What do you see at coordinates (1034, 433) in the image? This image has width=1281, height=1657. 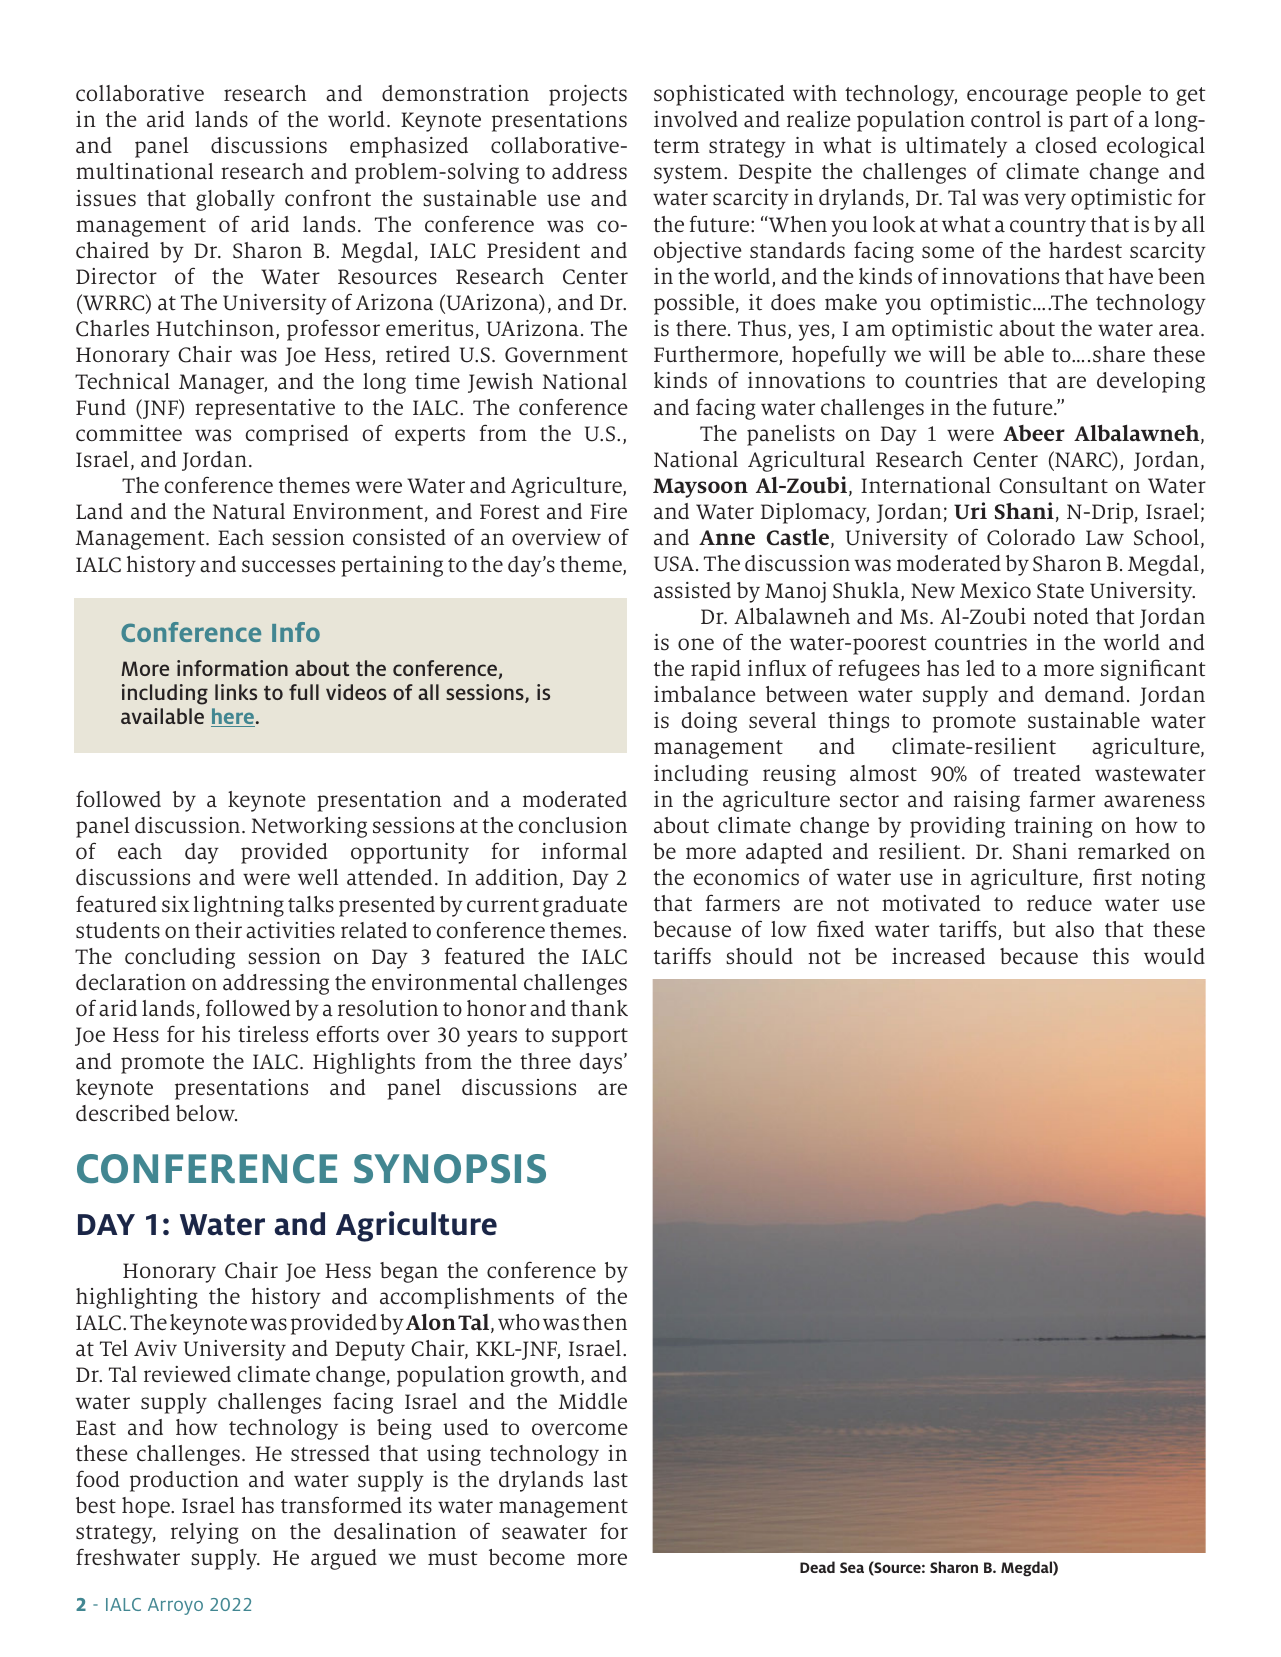 I see `Abeer` at bounding box center [1034, 433].
